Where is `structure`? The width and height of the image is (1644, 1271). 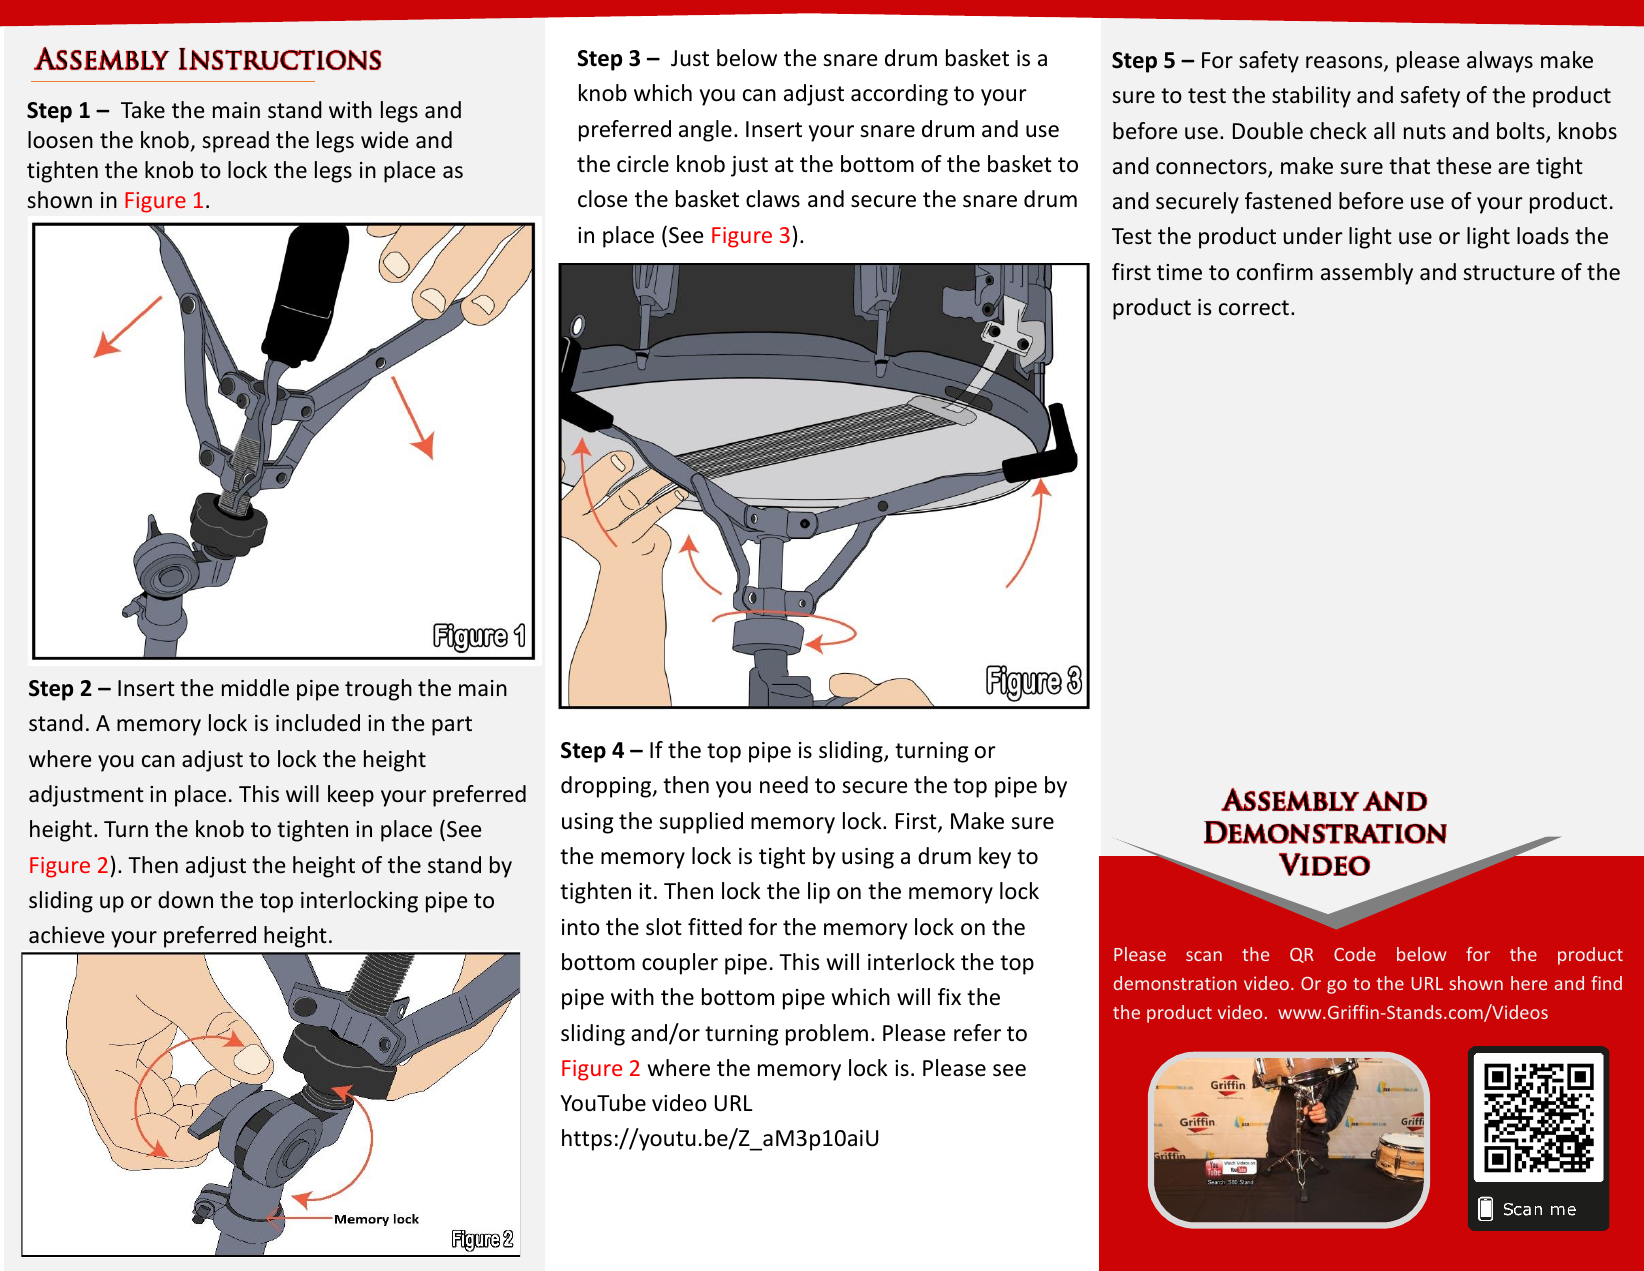 structure is located at coordinates (1509, 273).
